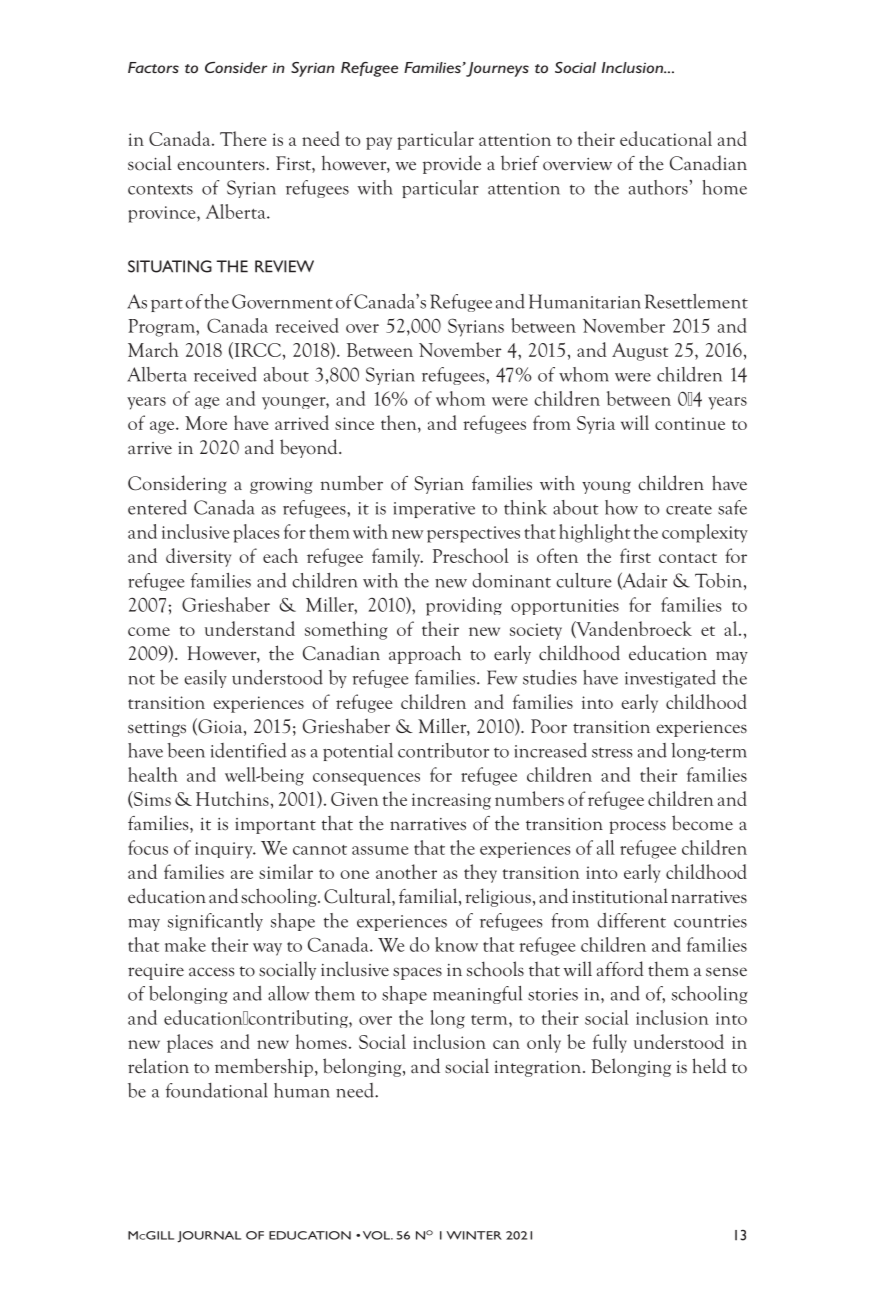 The height and width of the page is (1312, 875). I want to click on There, so click(243, 138).
